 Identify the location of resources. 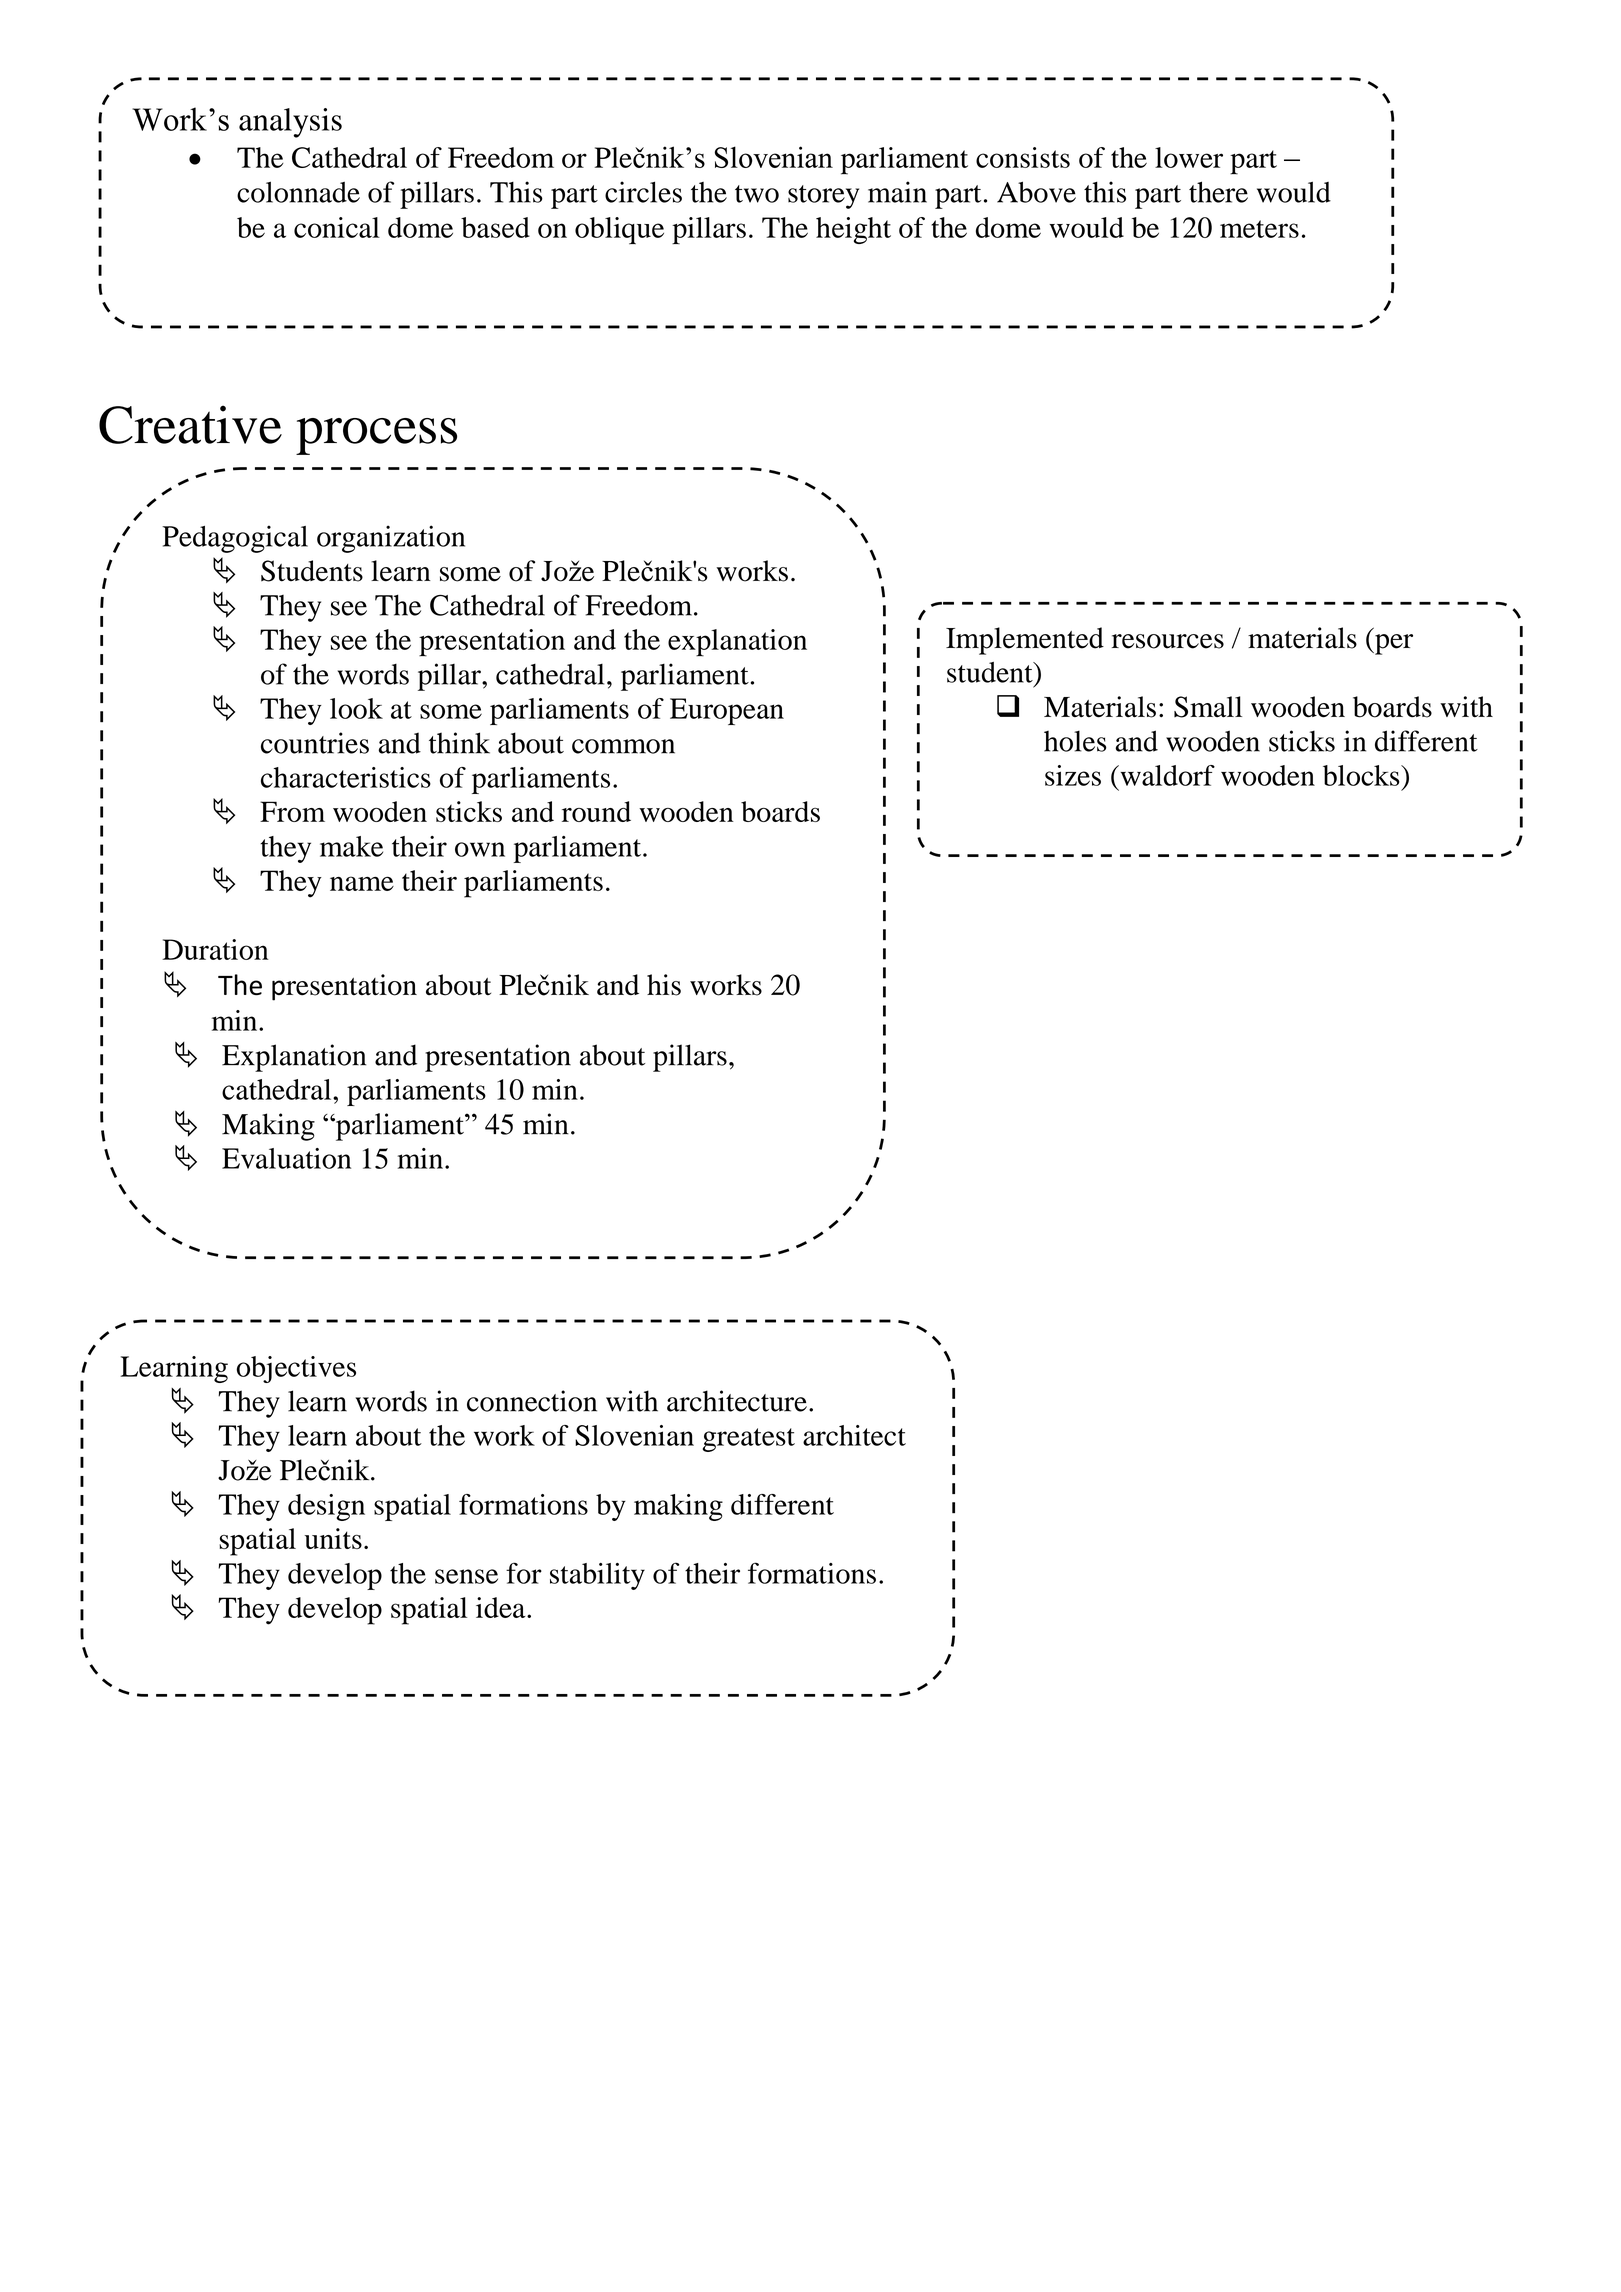
(1168, 641).
